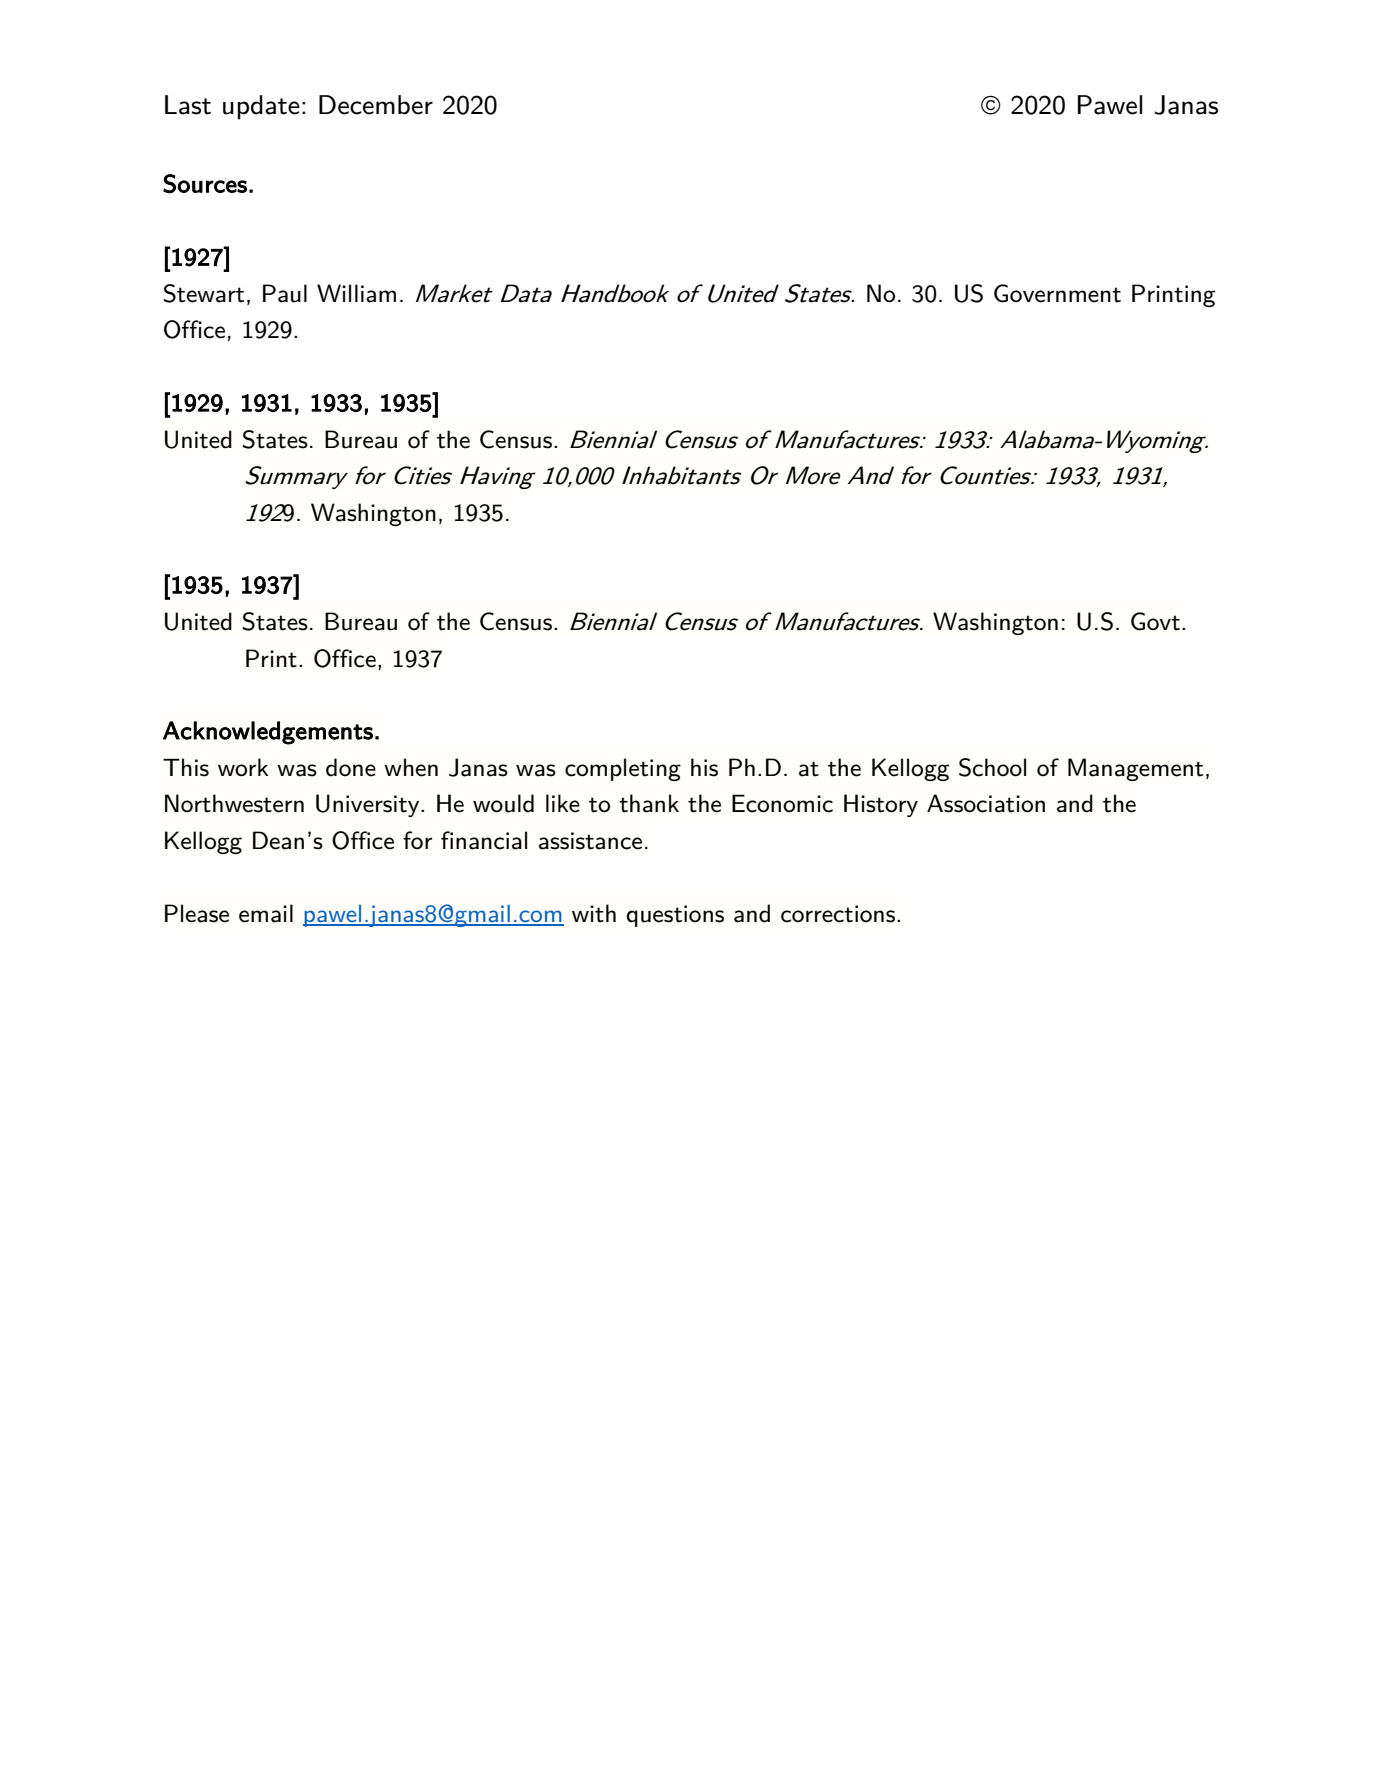 Image resolution: width=1381 pixels, height=1788 pixels. What do you see at coordinates (1155, 621) in the document?
I see `Govt` at bounding box center [1155, 621].
